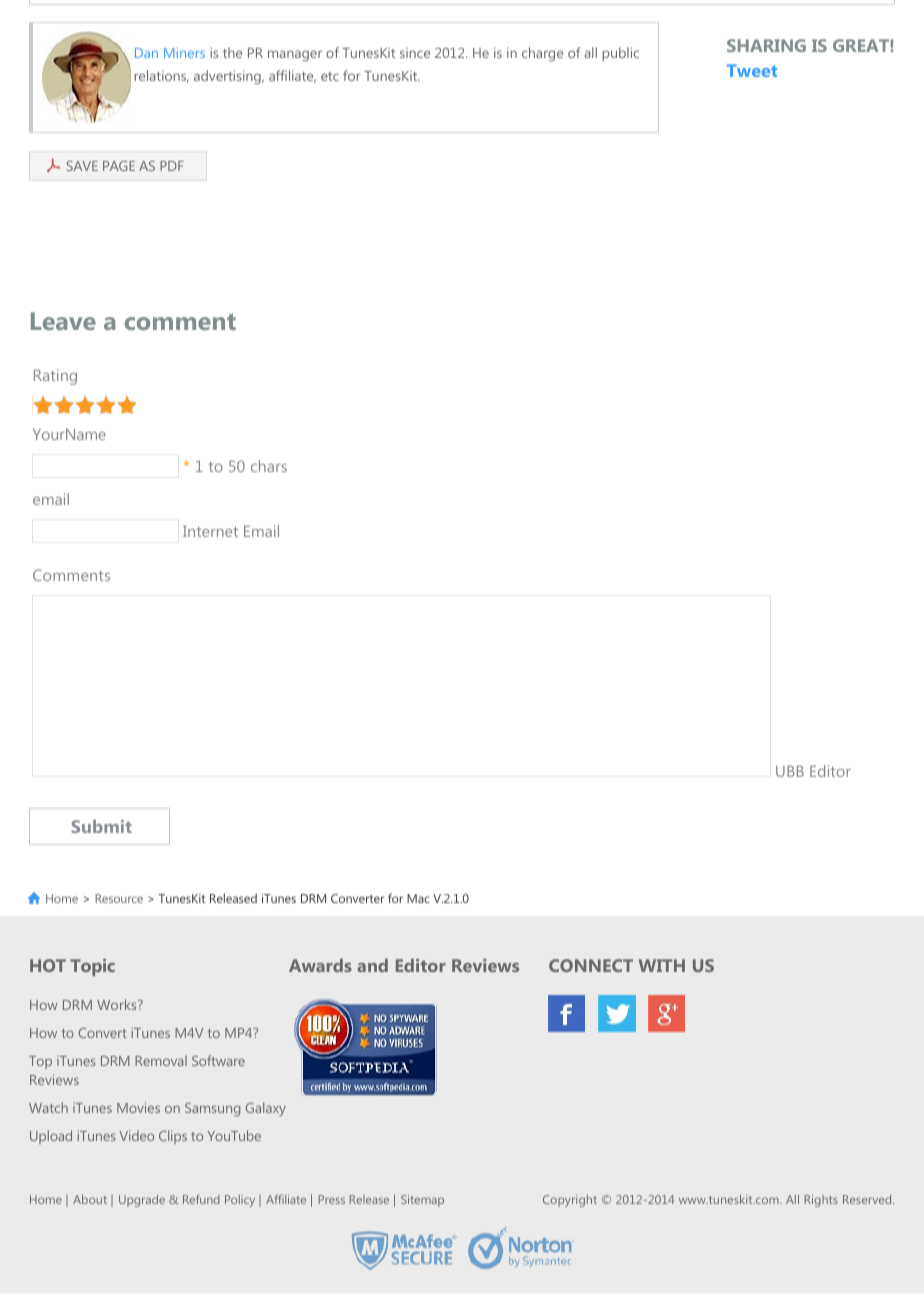 Image resolution: width=924 pixels, height=1308 pixels. I want to click on Leave, so click(63, 321).
